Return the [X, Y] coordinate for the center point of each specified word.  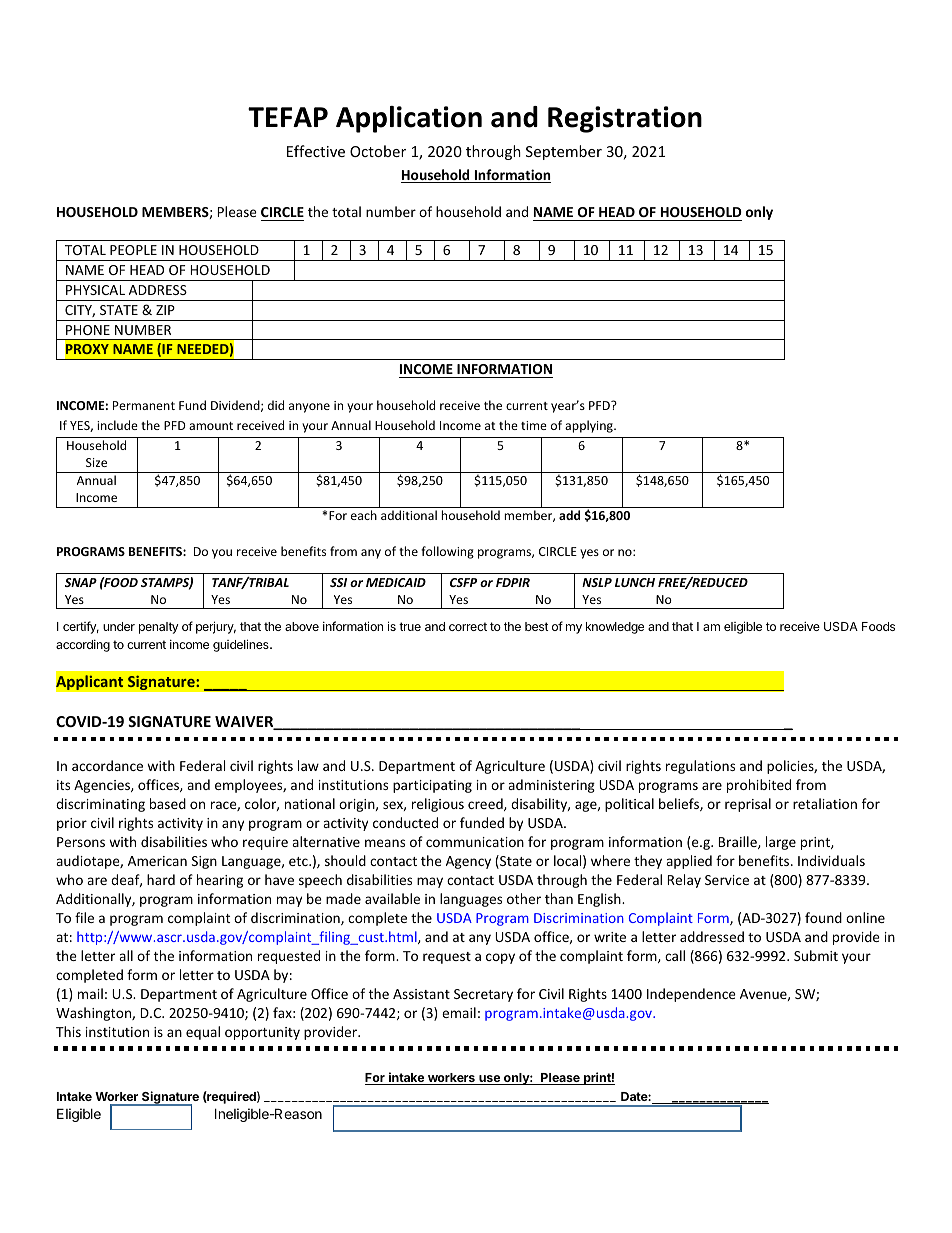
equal [203, 1033]
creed [486, 804]
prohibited [759, 786]
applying [590, 426]
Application [409, 119]
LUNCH [635, 582]
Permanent [144, 405]
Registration [625, 119]
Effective [316, 151]
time [534, 425]
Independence [691, 995]
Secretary [483, 995]
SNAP [81, 582]
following [447, 552]
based [168, 803]
